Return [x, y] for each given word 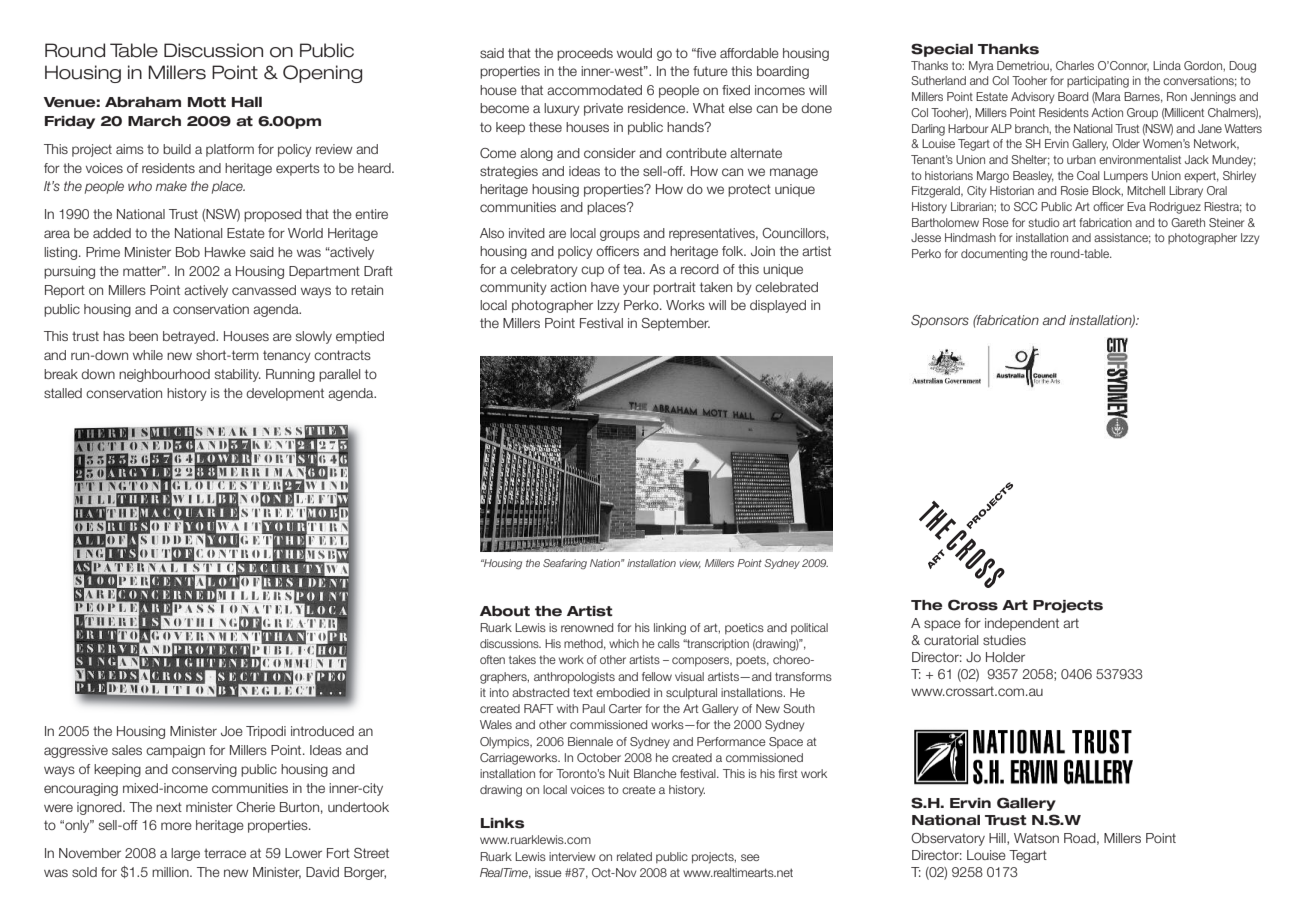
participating [1098, 82]
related [634, 856]
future [710, 71]
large [185, 854]
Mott [207, 102]
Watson [1036, 838]
